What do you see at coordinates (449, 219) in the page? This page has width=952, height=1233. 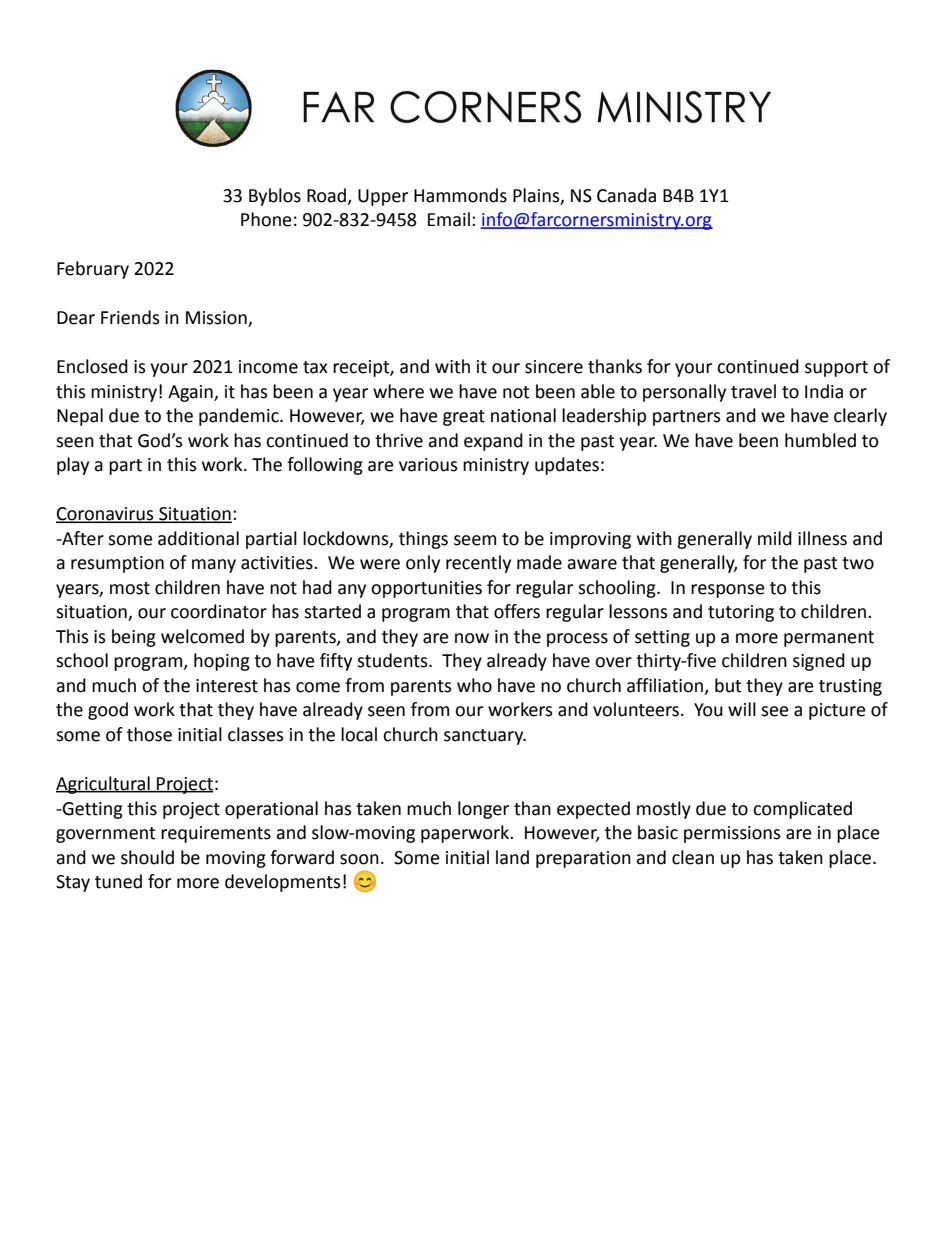 I see `Email` at bounding box center [449, 219].
